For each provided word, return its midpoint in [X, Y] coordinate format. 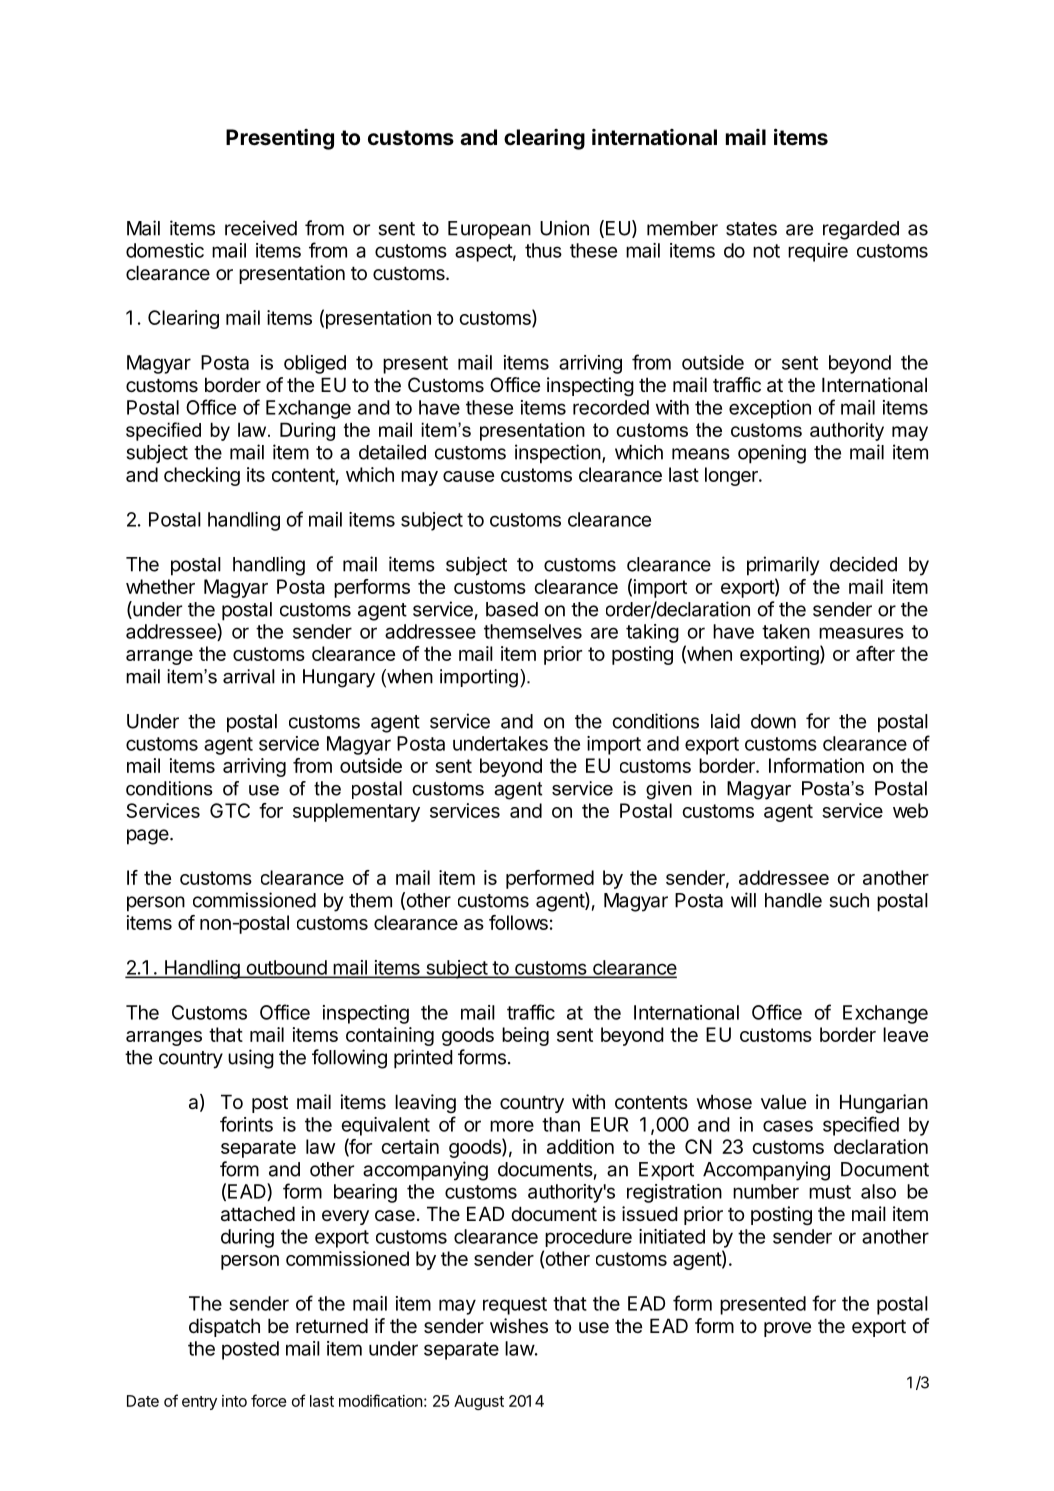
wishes [519, 1326]
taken [786, 631]
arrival [249, 676]
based [512, 609]
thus [543, 250]
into [234, 1401]
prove [787, 1329]
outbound [286, 968]
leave [905, 1034]
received [261, 228]
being [525, 1036]
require [818, 252]
